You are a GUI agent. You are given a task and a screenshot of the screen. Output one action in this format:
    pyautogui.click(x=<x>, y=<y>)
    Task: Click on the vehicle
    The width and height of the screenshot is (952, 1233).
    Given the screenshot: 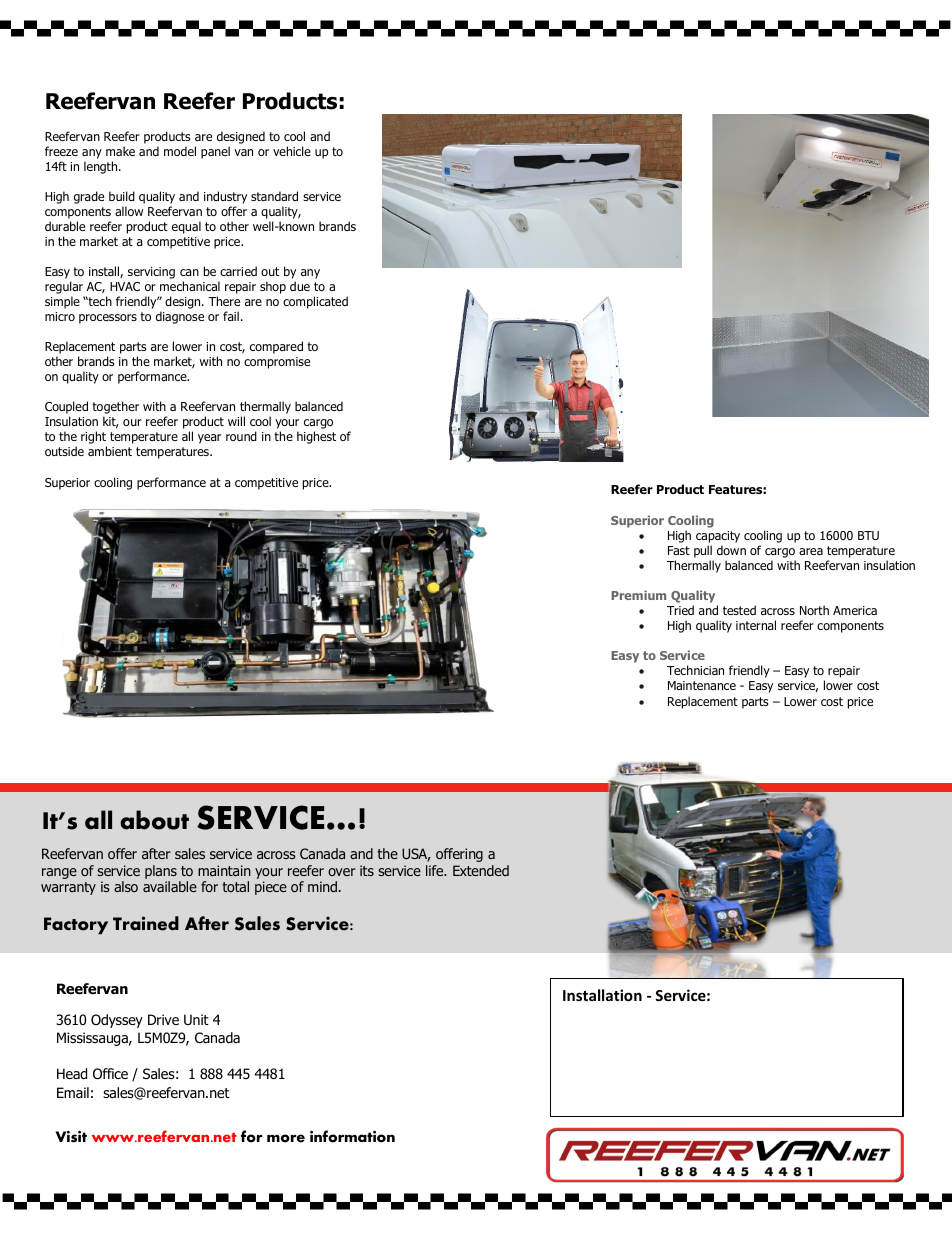 What is the action you would take?
    pyautogui.click(x=292, y=151)
